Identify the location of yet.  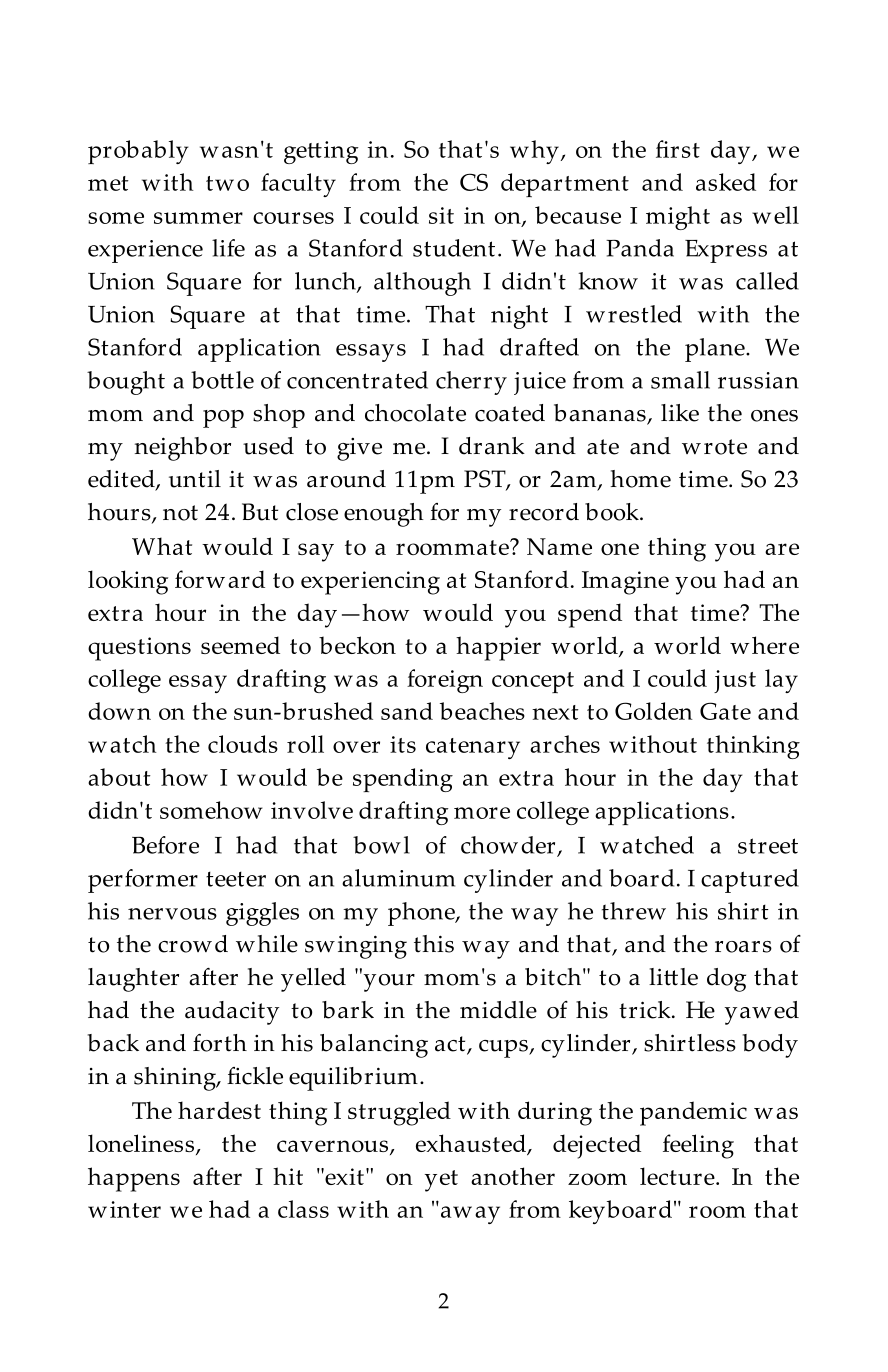
(441, 1181).
